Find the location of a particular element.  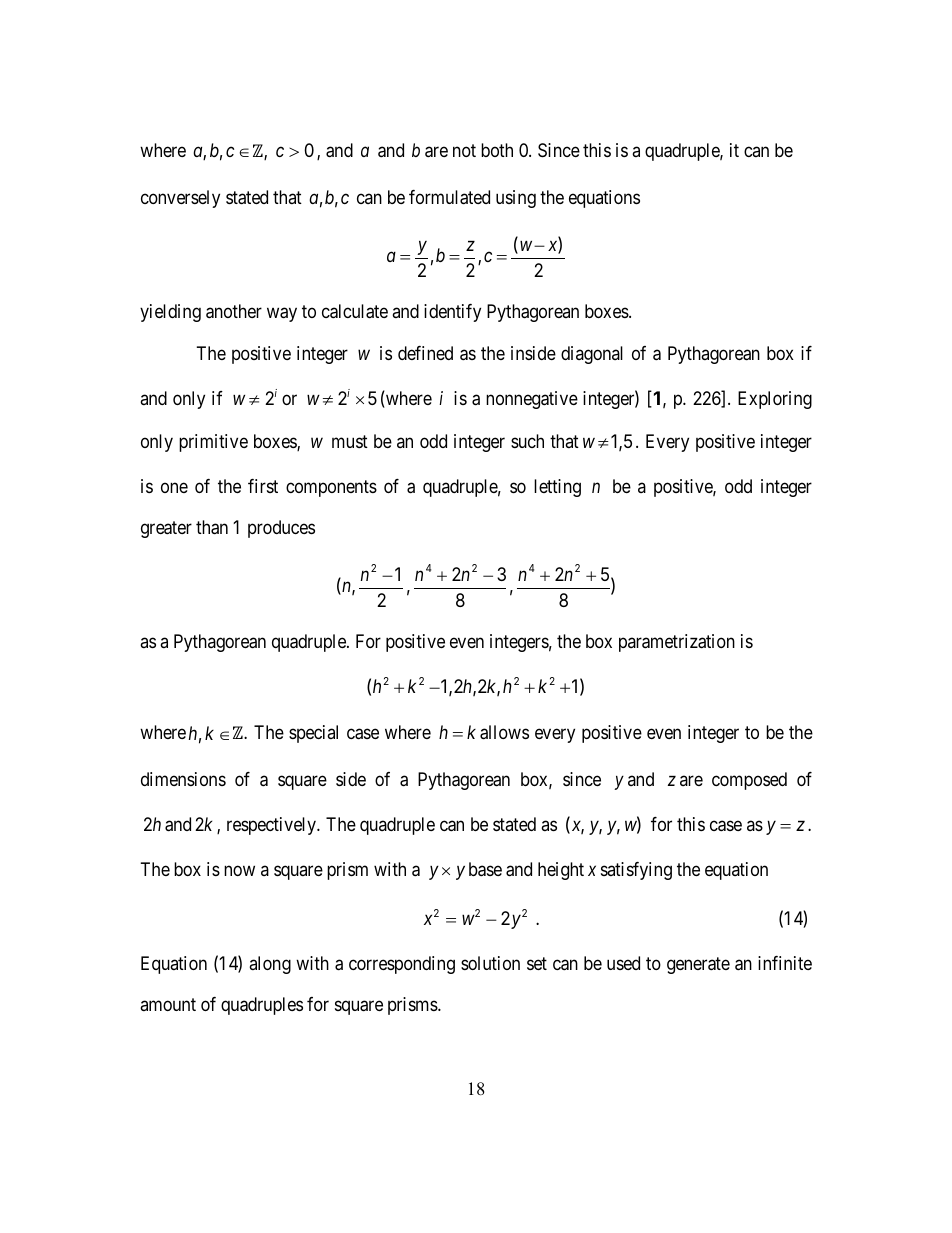

solution is located at coordinates (490, 963).
